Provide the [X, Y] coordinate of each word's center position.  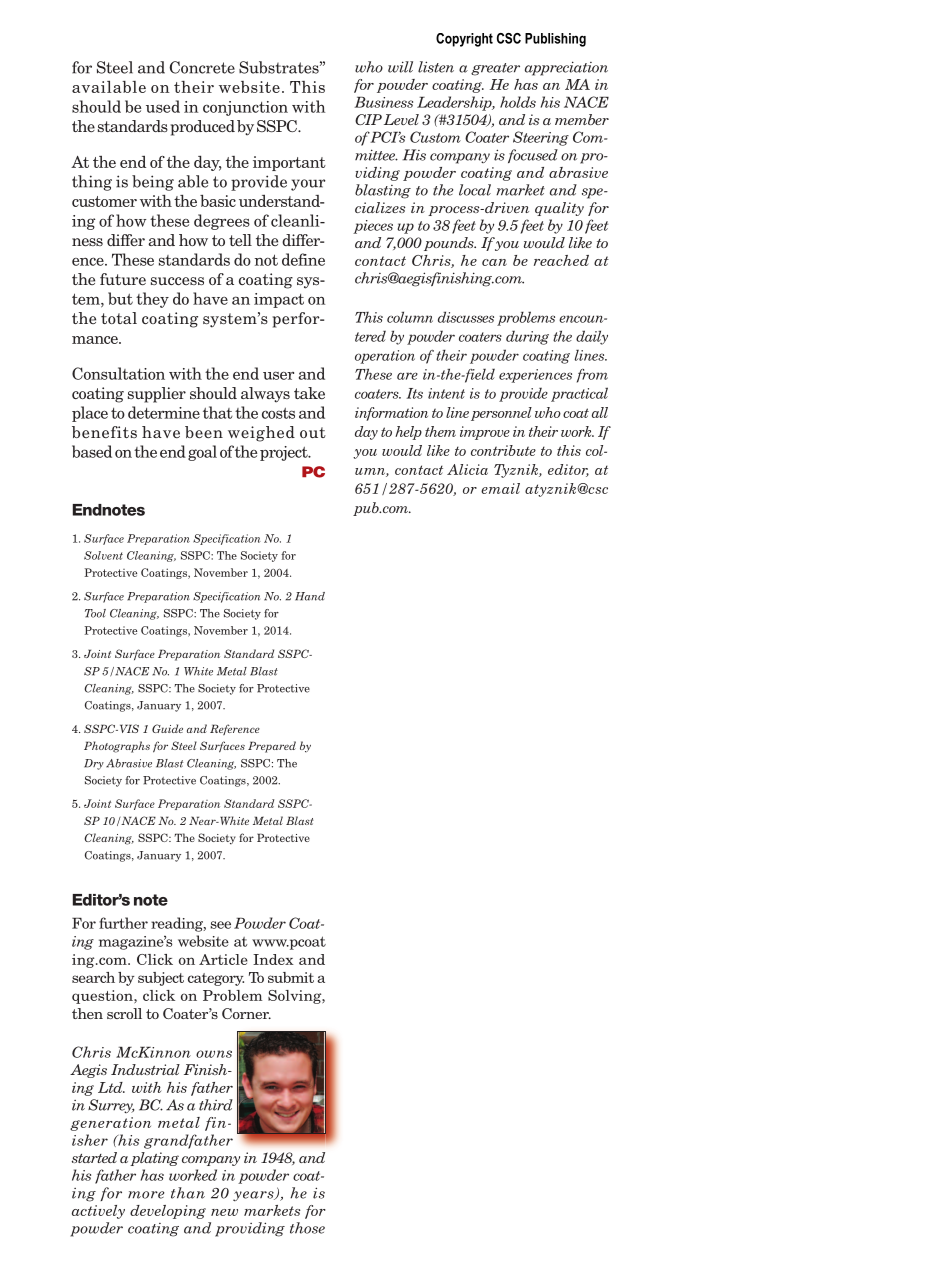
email [500, 488]
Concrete [202, 67]
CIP [368, 119]
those [307, 1228]
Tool [95, 613]
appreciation [566, 68]
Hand [310, 596]
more [146, 1195]
